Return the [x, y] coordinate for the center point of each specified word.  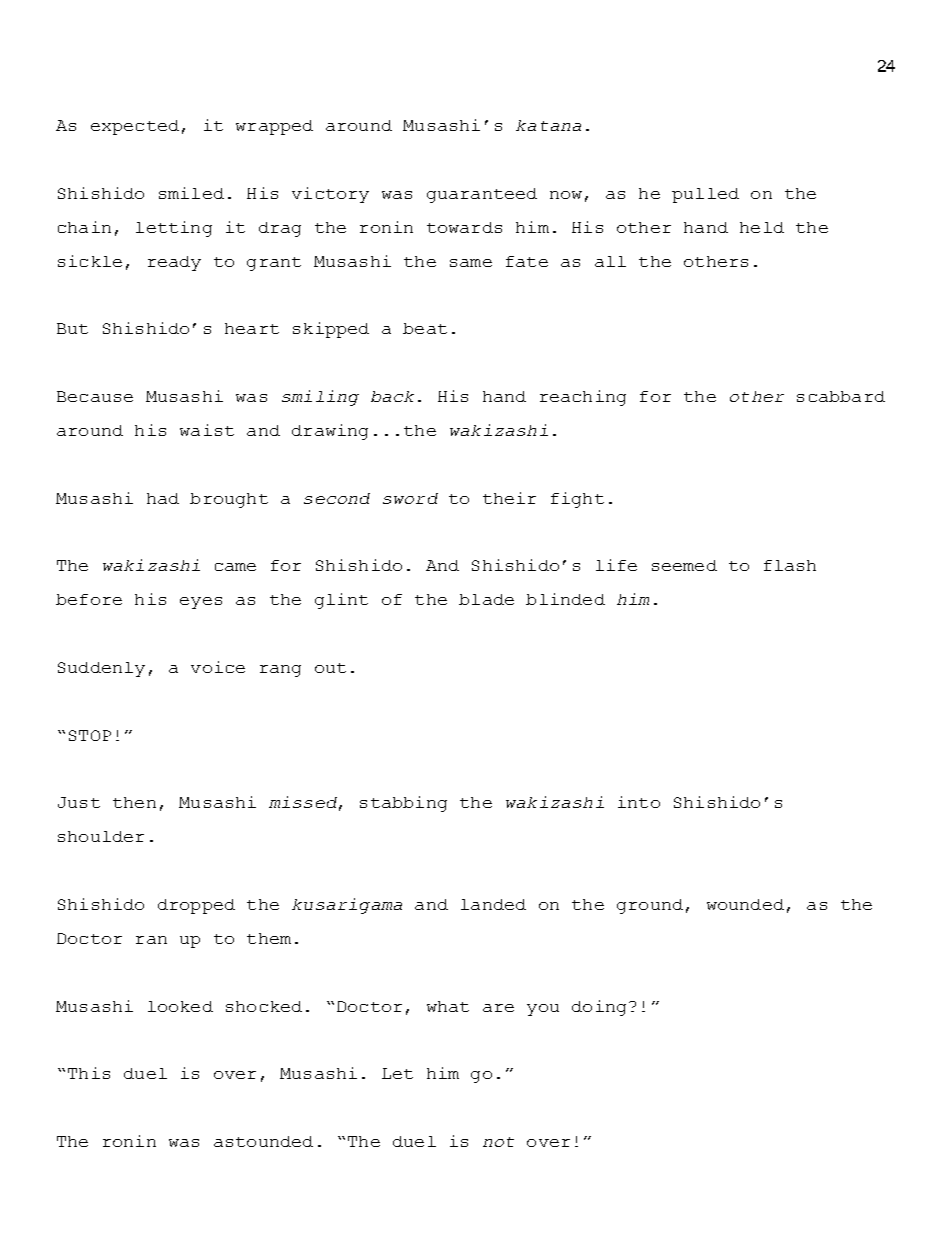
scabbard [841, 396]
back [392, 396]
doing [599, 1008]
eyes [201, 603]
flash [790, 565]
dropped [196, 906]
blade [486, 599]
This [89, 1073]
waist [207, 430]
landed [493, 904]
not [498, 1142]
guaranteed [482, 195]
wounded [745, 904]
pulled [705, 195]
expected [135, 127]
